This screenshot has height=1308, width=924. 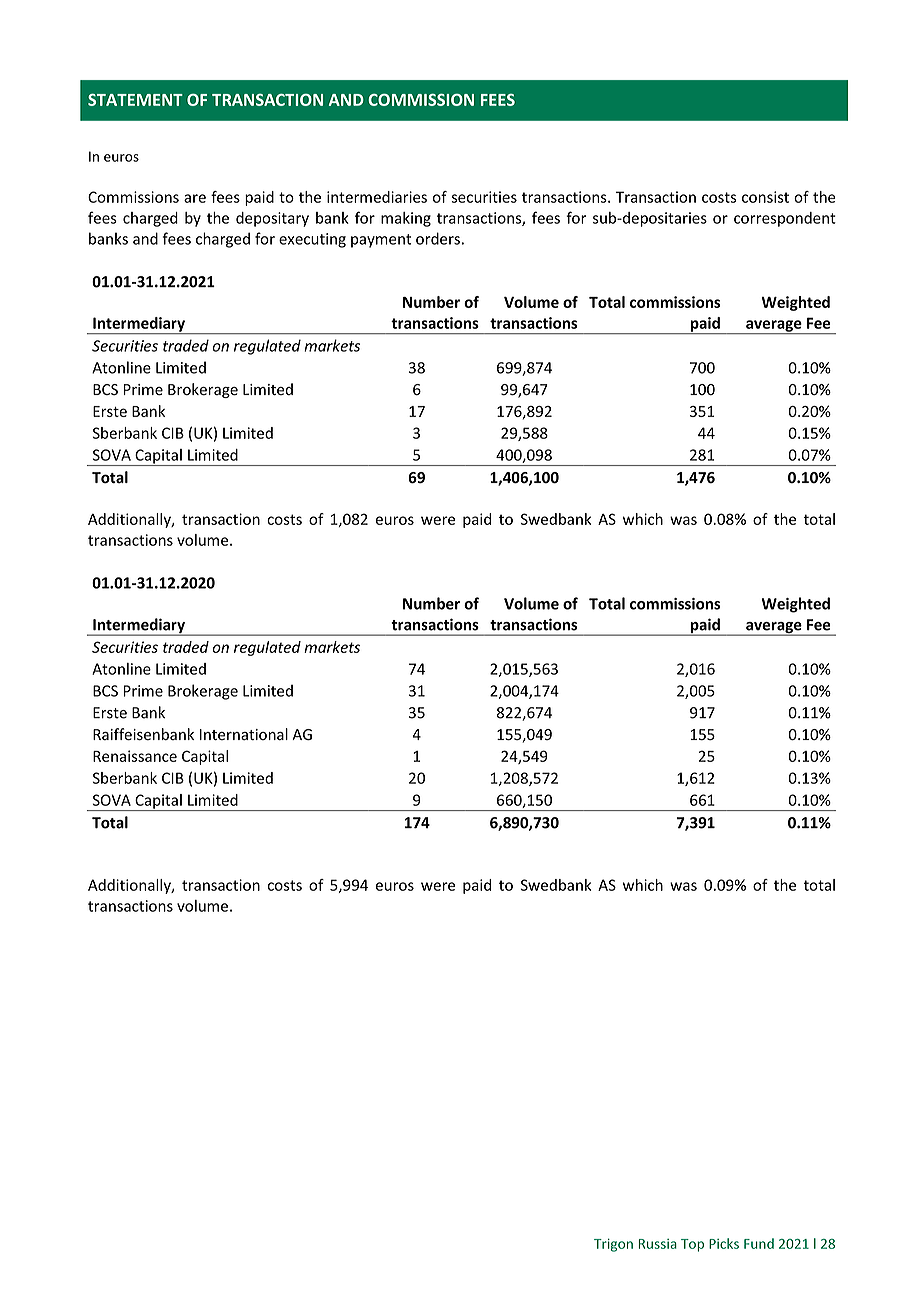 What do you see at coordinates (765, 197) in the screenshot?
I see `consist` at bounding box center [765, 197].
